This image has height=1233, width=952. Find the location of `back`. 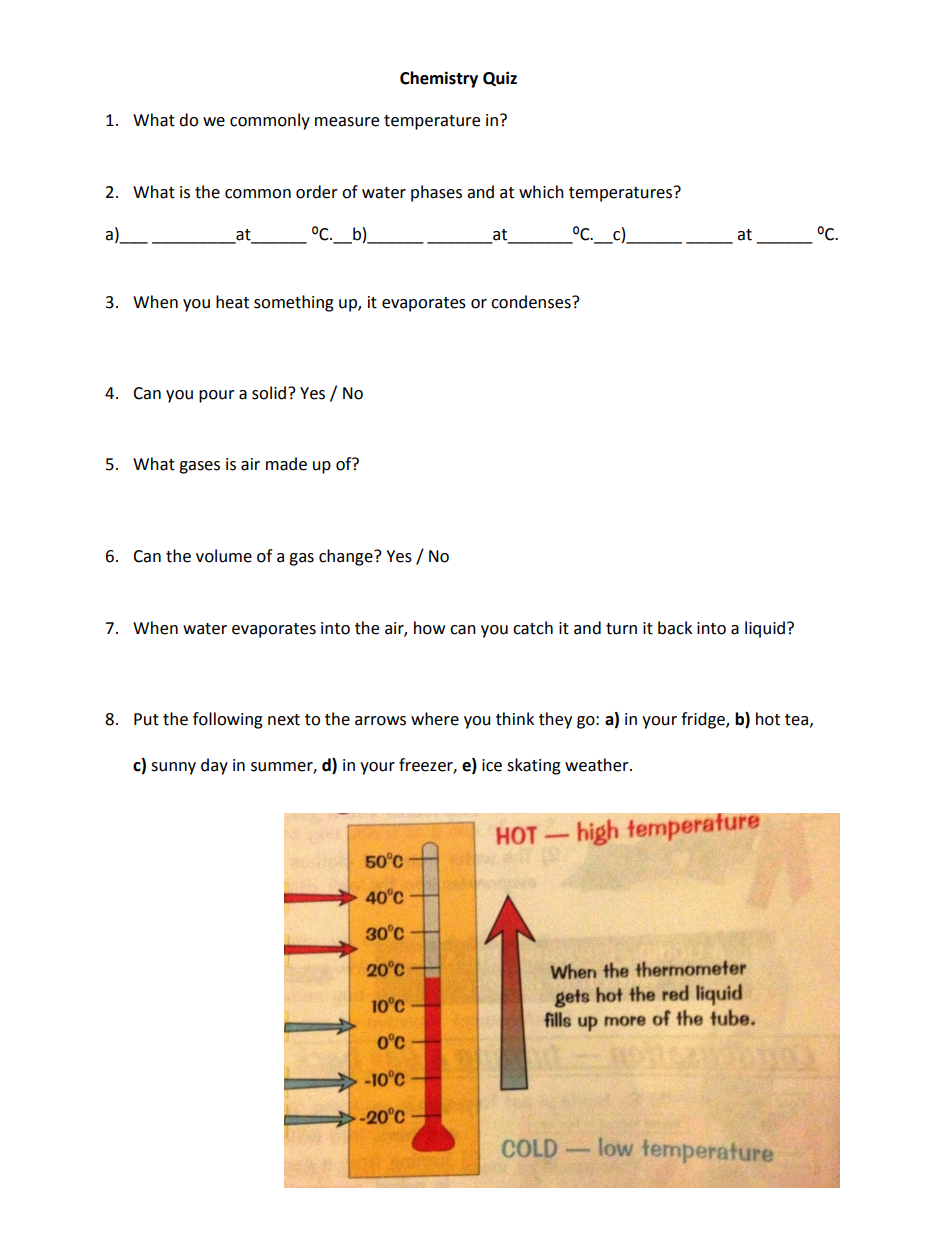

back is located at coordinates (675, 628).
